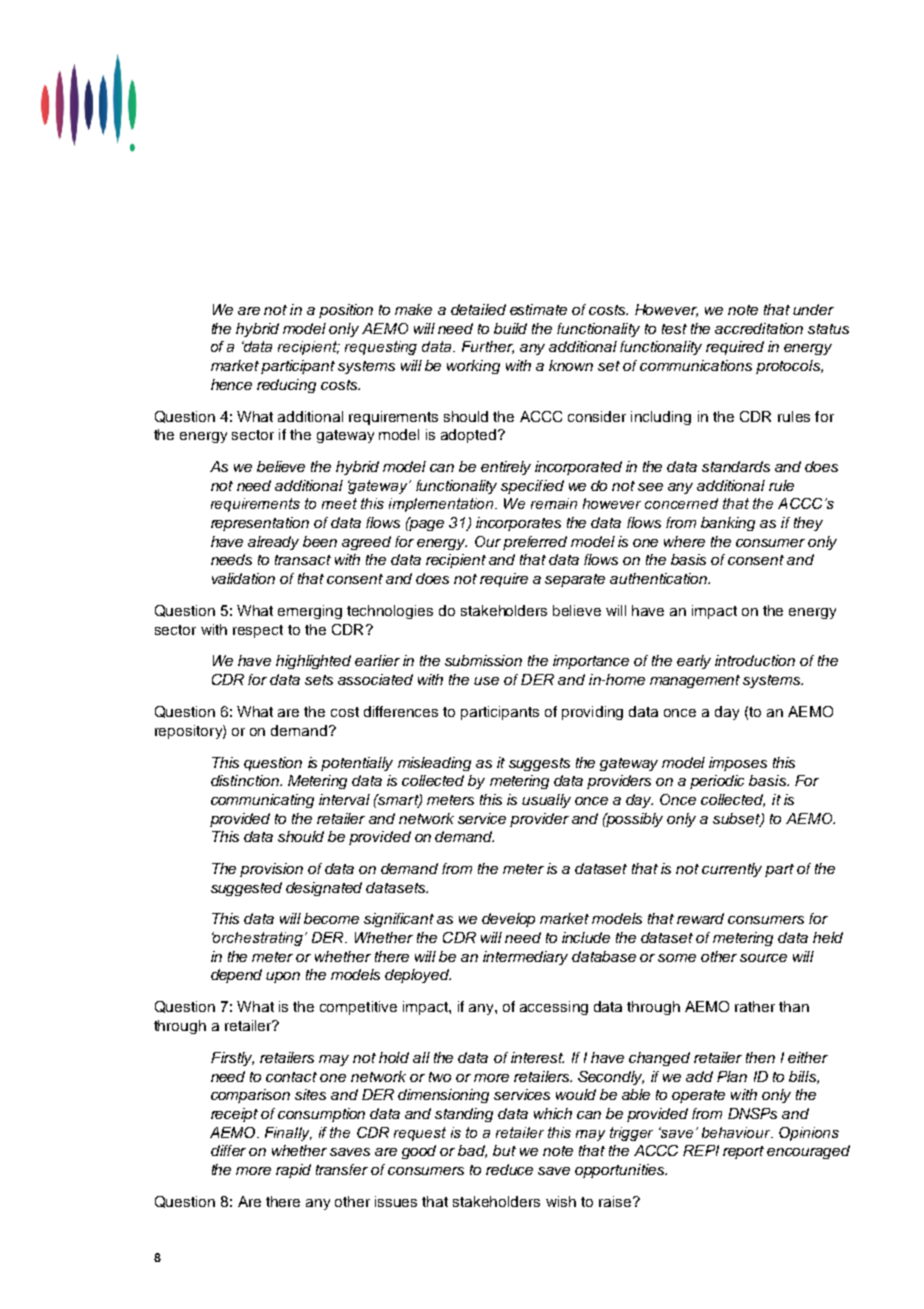  What do you see at coordinates (732, 870) in the screenshot?
I see `currently` at bounding box center [732, 870].
